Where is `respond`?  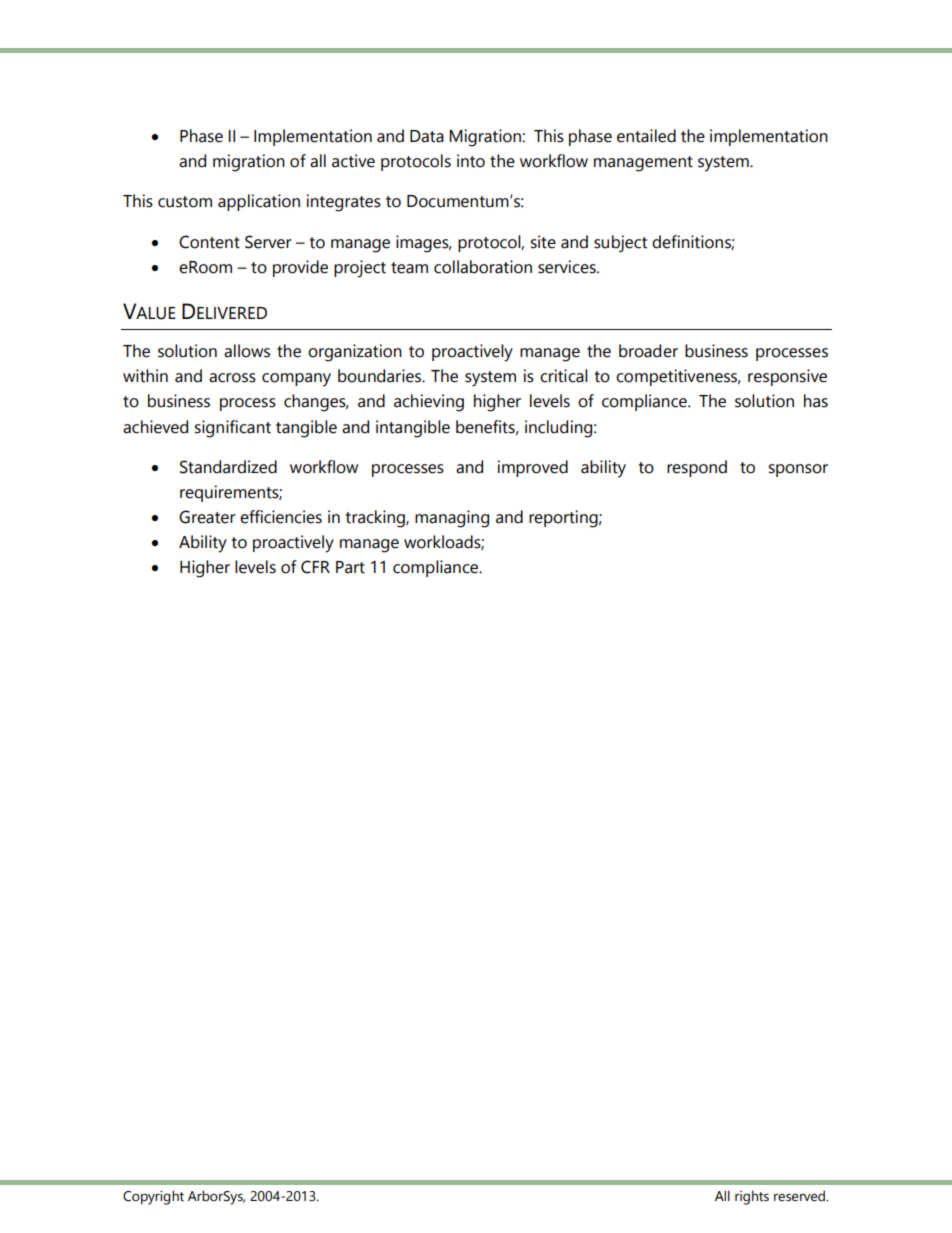
respond is located at coordinates (697, 468).
